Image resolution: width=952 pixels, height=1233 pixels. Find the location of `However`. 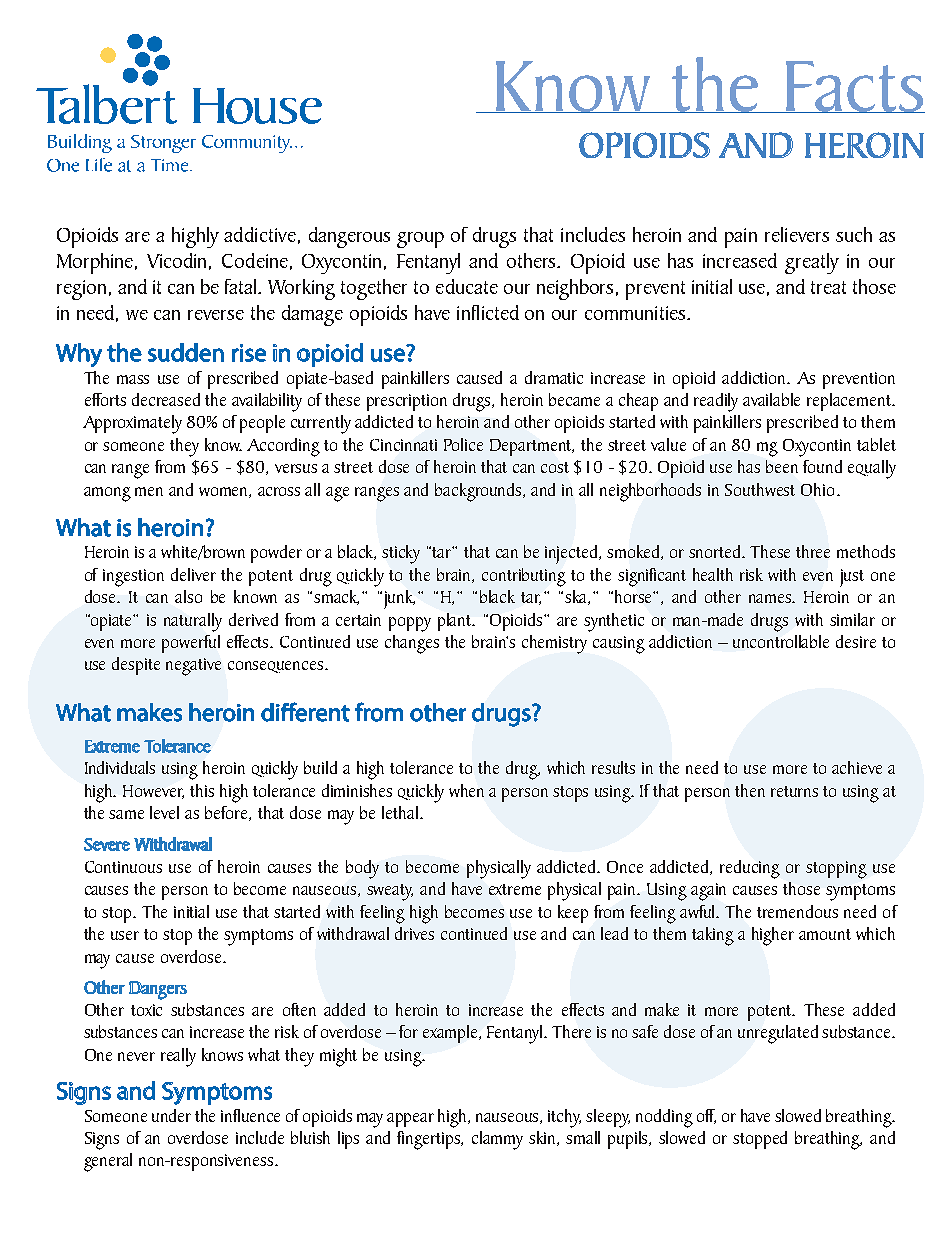

However is located at coordinates (153, 792).
